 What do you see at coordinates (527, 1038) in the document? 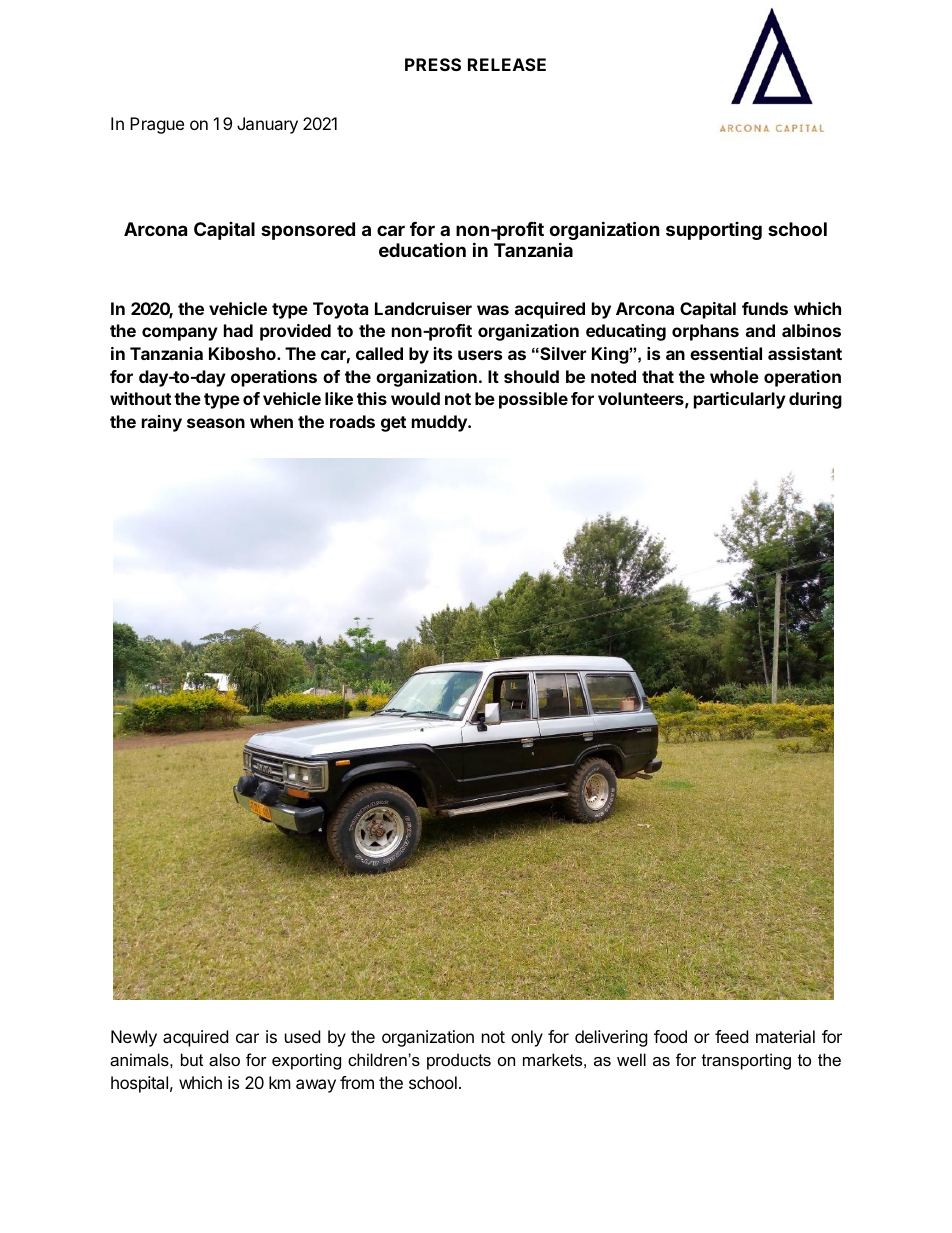
I see `only` at bounding box center [527, 1038].
